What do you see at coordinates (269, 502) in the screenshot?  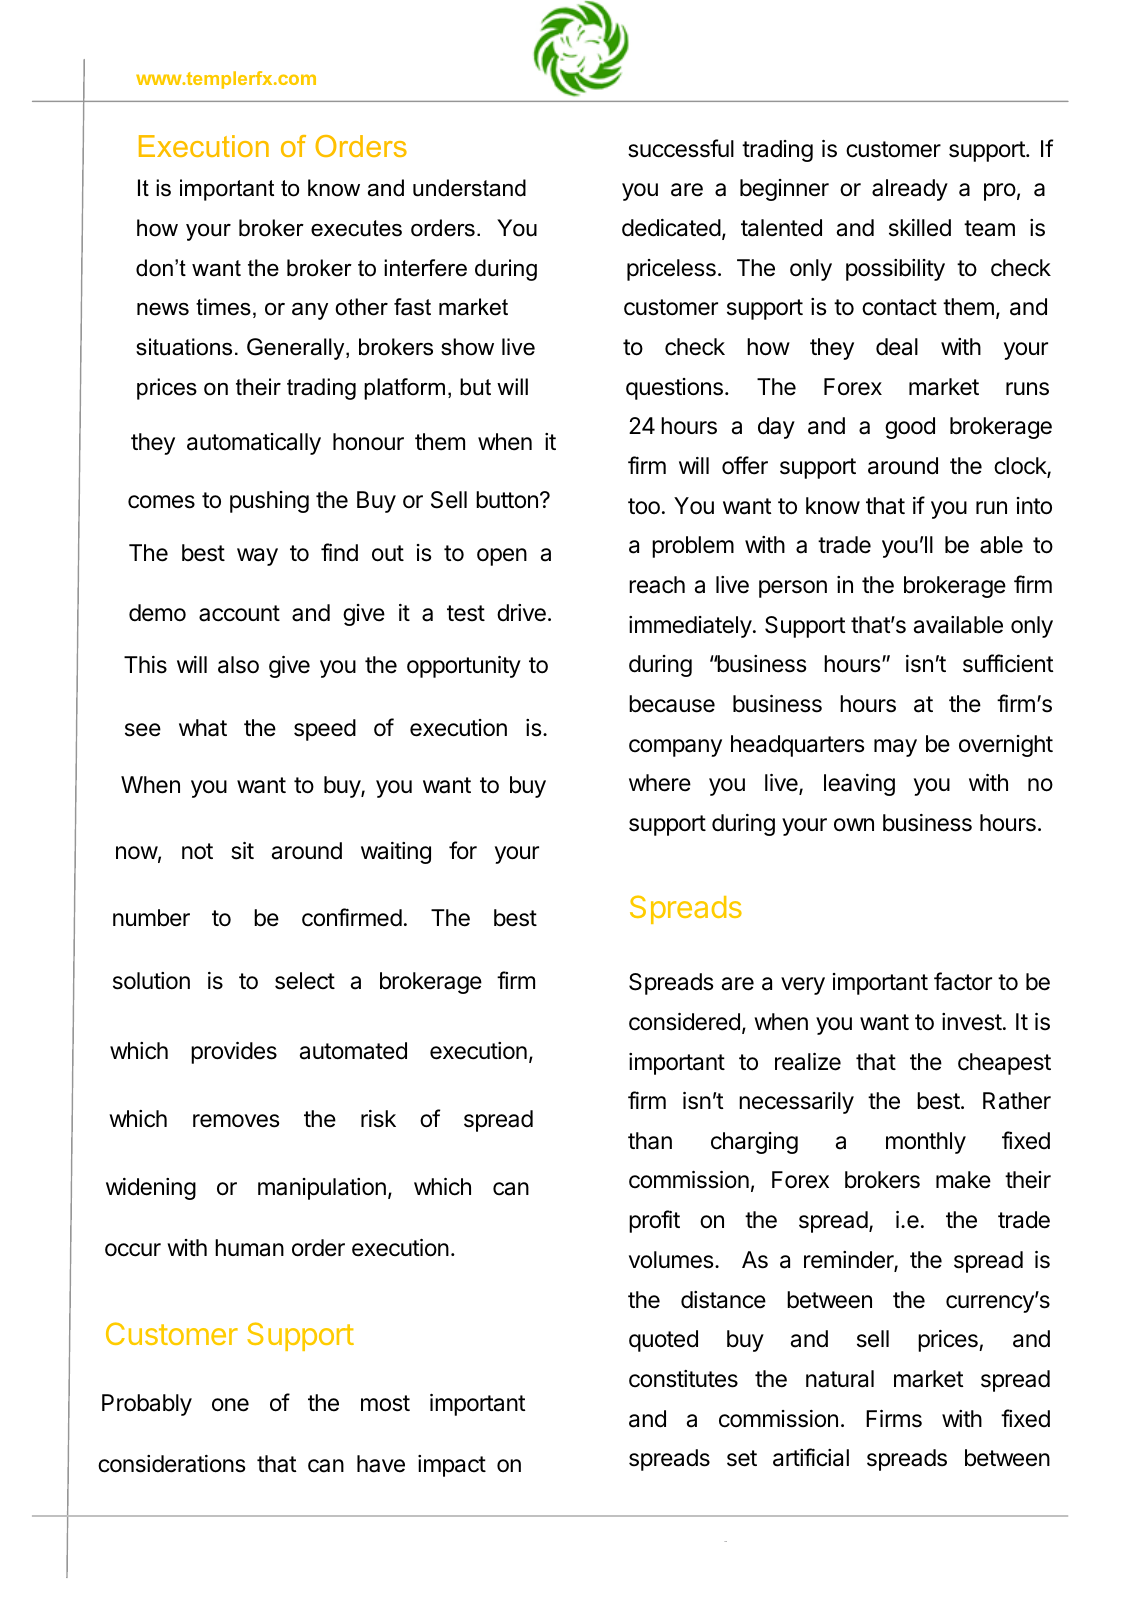 I see `pushing` at bounding box center [269, 502].
